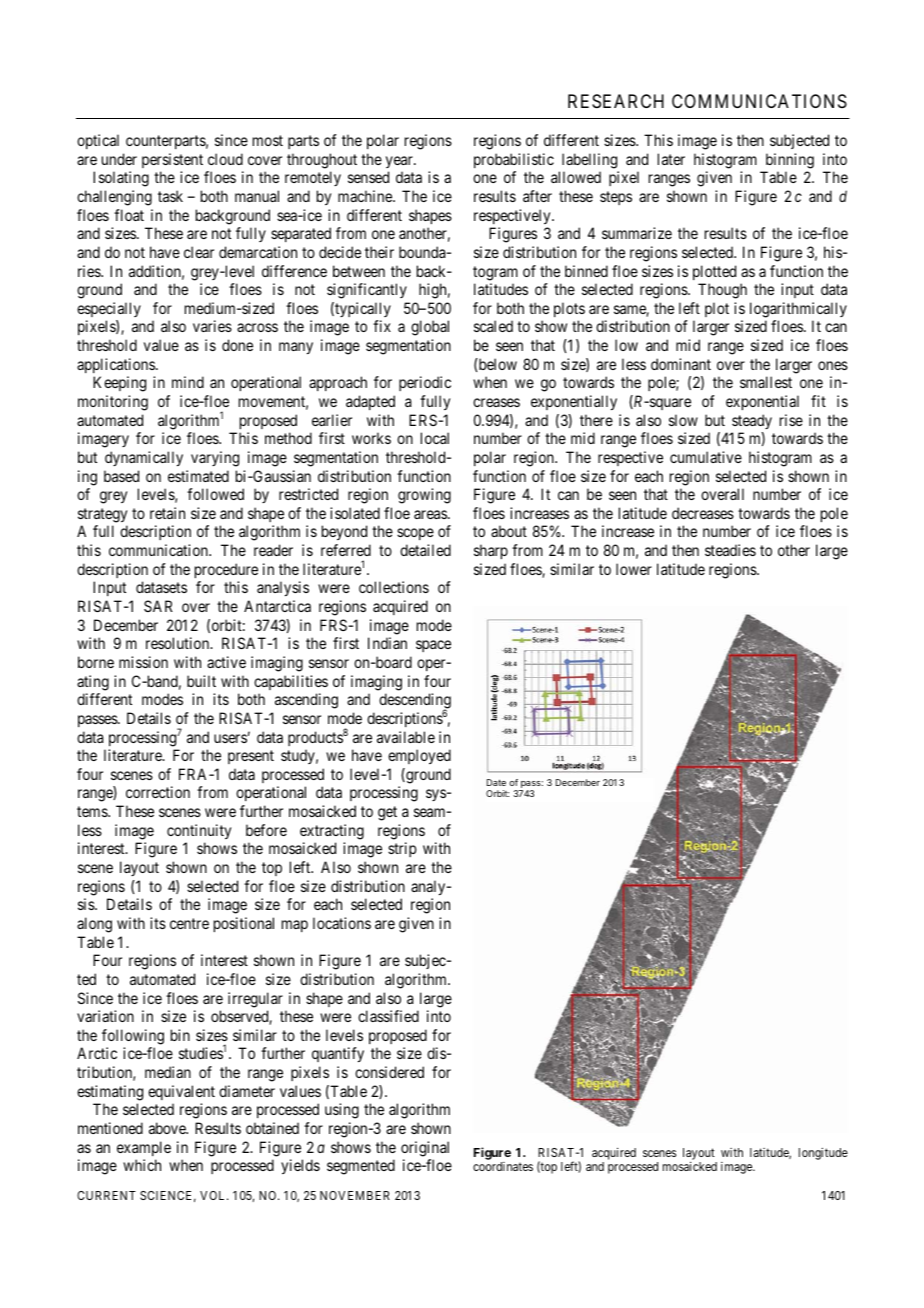 Image resolution: width=924 pixels, height=1308 pixels. What do you see at coordinates (172, 160) in the screenshot?
I see `persistent` at bounding box center [172, 160].
